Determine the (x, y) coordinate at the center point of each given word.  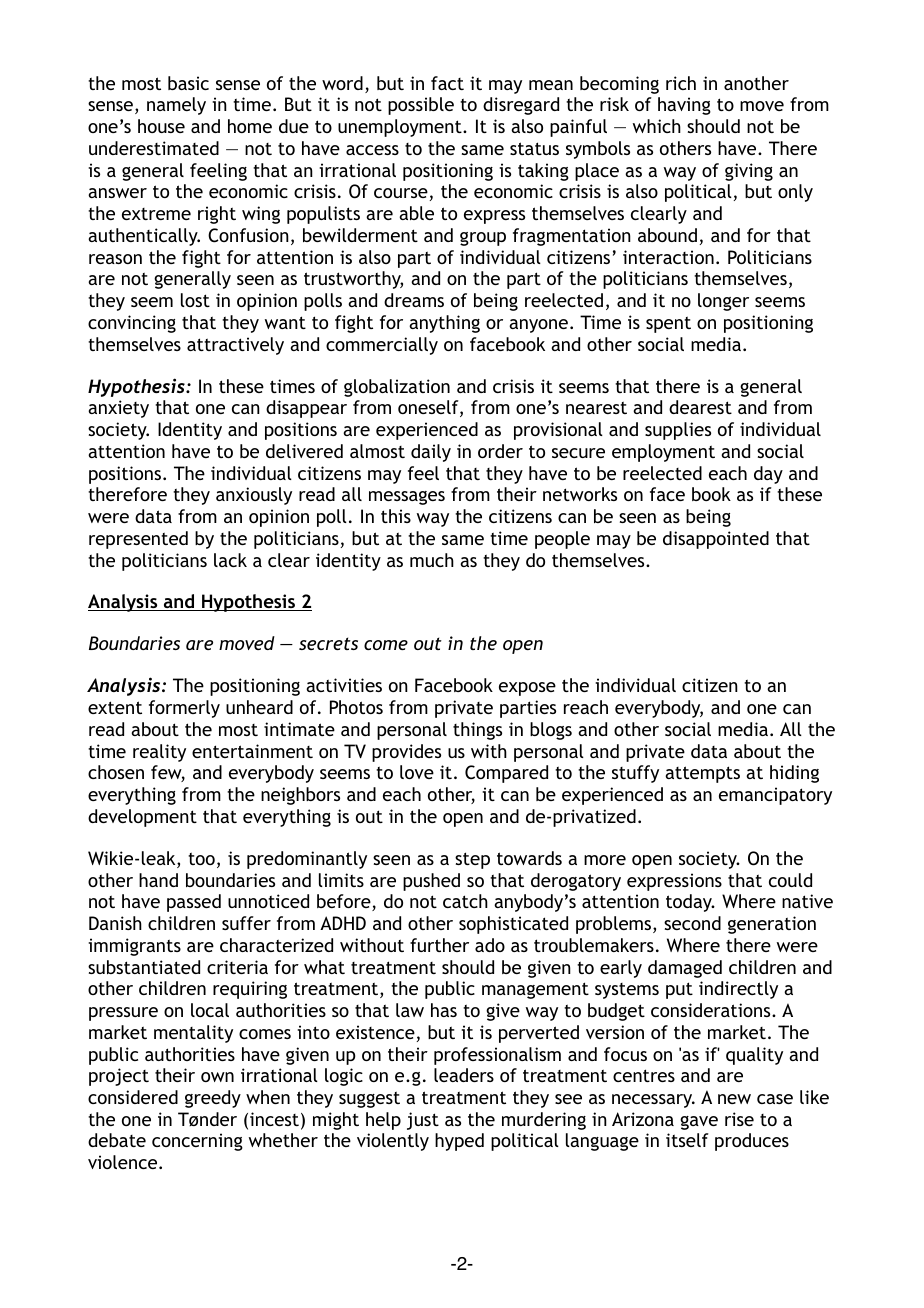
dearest (700, 407)
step (472, 860)
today (690, 903)
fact (447, 83)
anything (444, 324)
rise (739, 1119)
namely (176, 106)
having (684, 106)
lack (230, 560)
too (201, 858)
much (432, 560)
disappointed (716, 540)
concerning (197, 1142)
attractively (235, 346)
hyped (459, 1142)
